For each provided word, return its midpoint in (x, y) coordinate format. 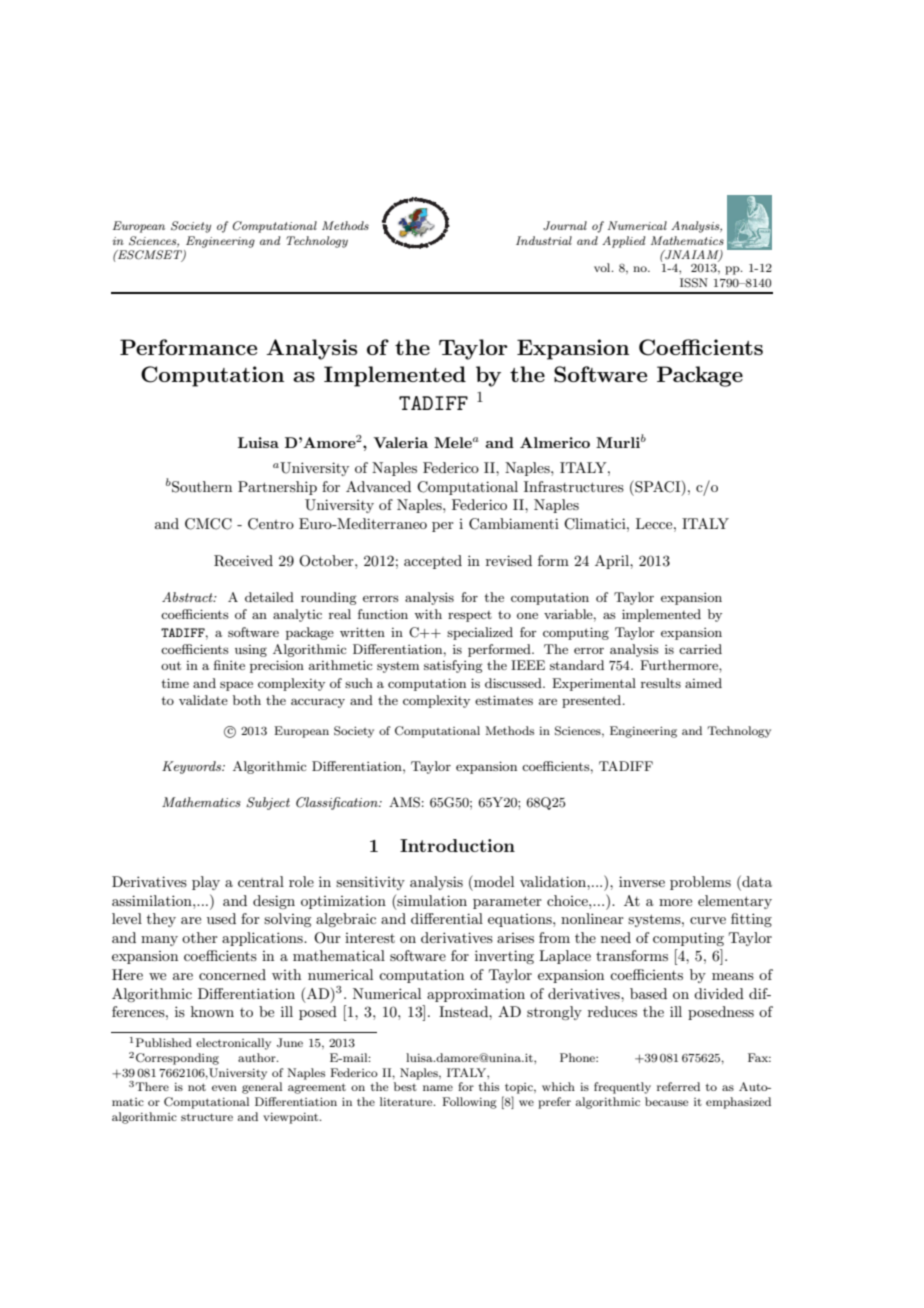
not (197, 1087)
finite (229, 665)
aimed (703, 683)
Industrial (544, 240)
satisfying (453, 666)
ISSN (694, 283)
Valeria (400, 442)
